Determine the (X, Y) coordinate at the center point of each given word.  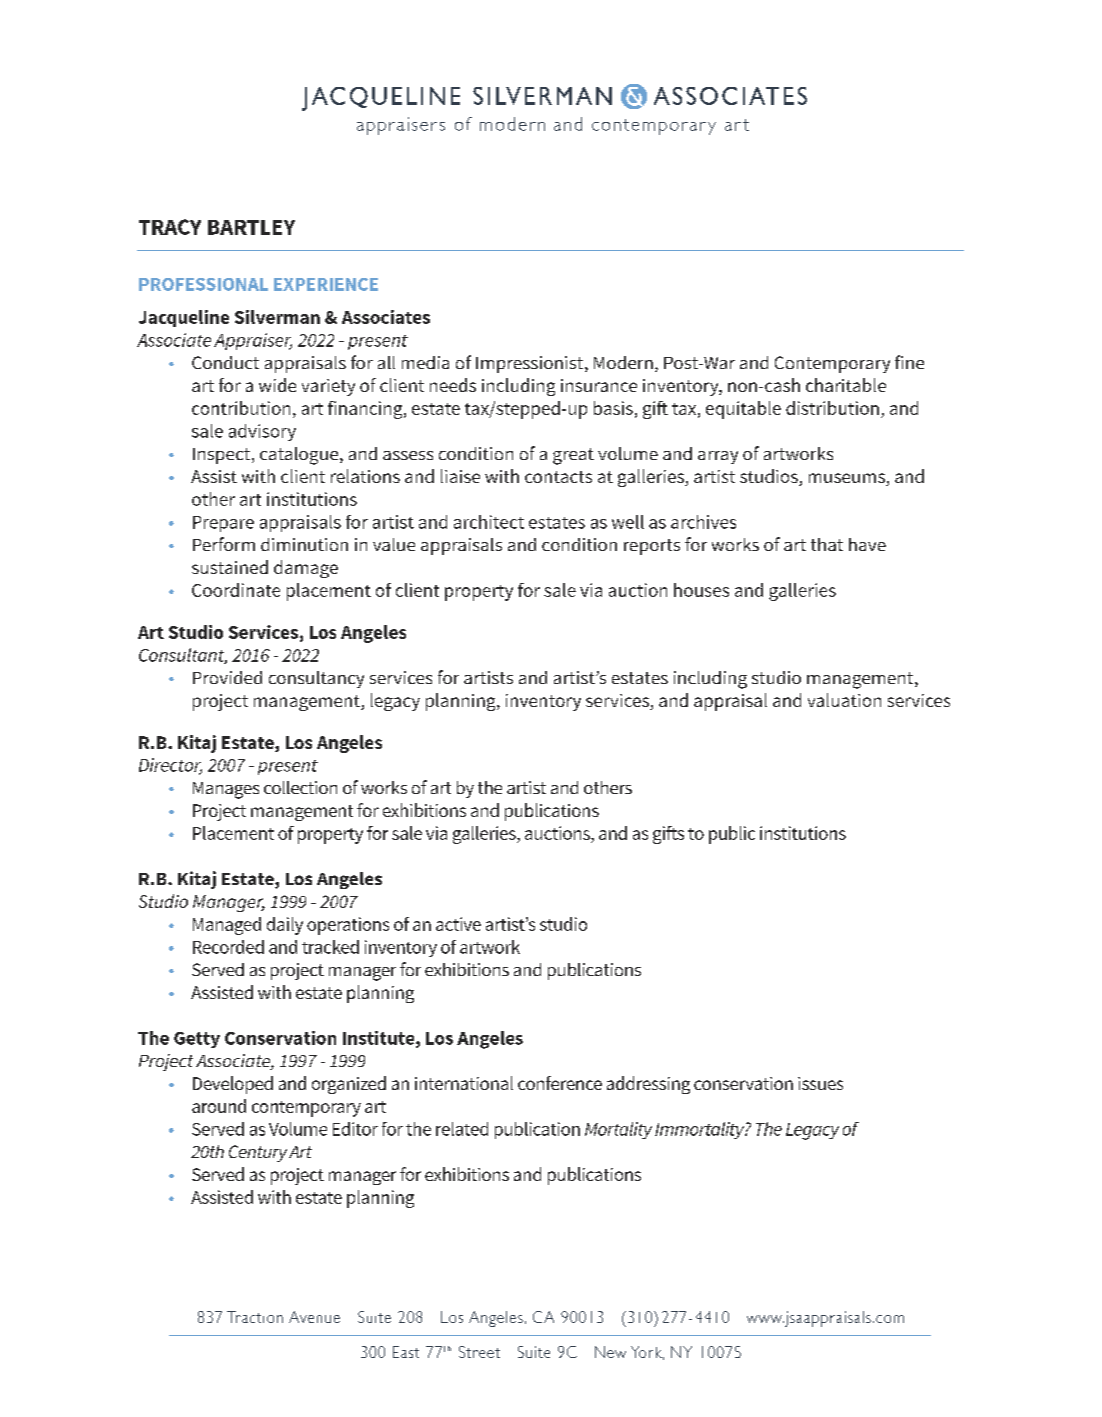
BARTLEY (251, 227)
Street (479, 1352)
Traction (255, 1317)
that (827, 544)
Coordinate (236, 590)
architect (489, 522)
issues (820, 1083)
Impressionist (531, 364)
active (458, 924)
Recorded (228, 947)
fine (909, 362)
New (610, 1352)
